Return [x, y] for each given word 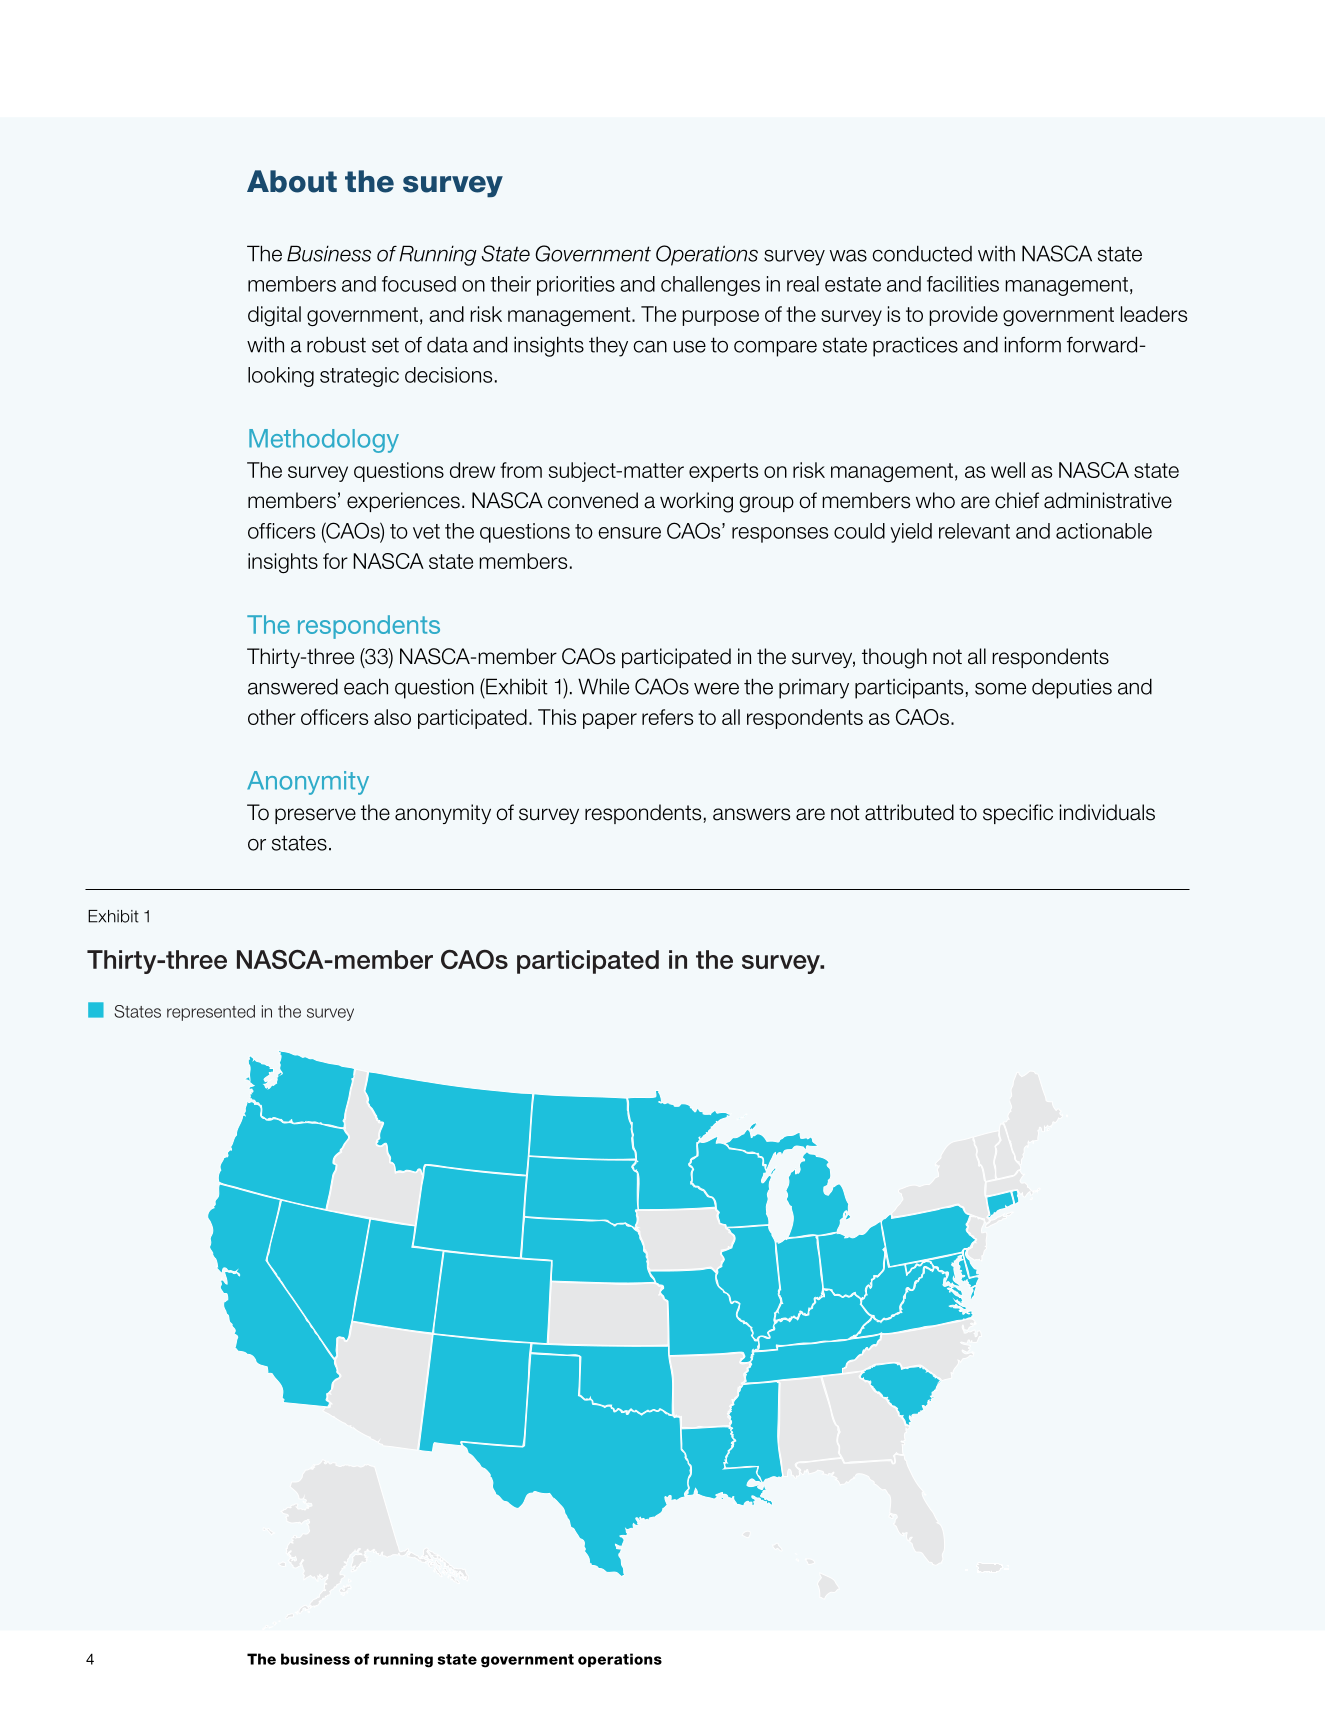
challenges [710, 286]
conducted [922, 253]
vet [426, 531]
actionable [1104, 531]
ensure [629, 533]
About [292, 181]
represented [211, 1013]
